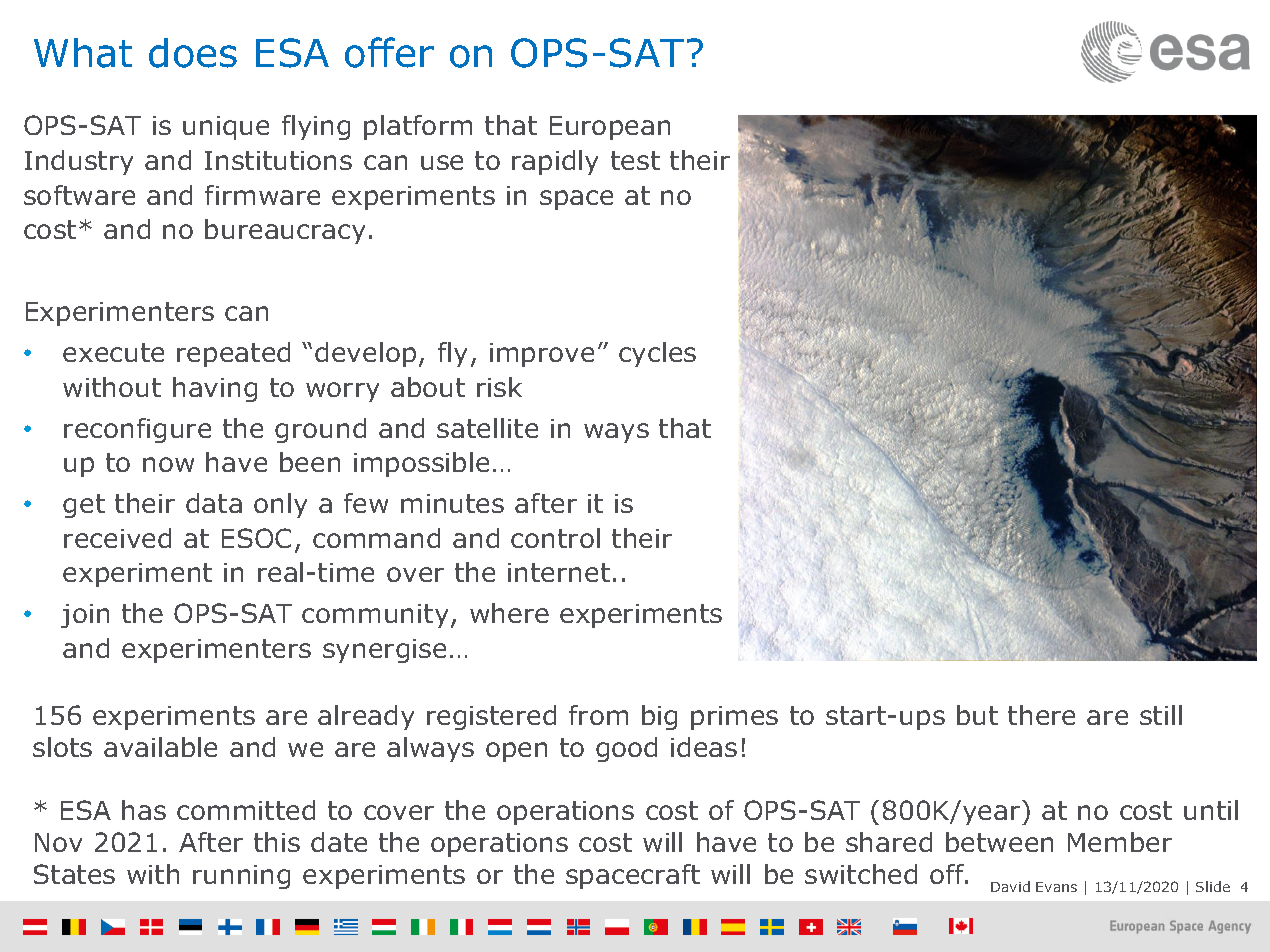 The width and height of the image is (1270, 952). What do you see at coordinates (1056, 887) in the image?
I see `Evans` at bounding box center [1056, 887].
